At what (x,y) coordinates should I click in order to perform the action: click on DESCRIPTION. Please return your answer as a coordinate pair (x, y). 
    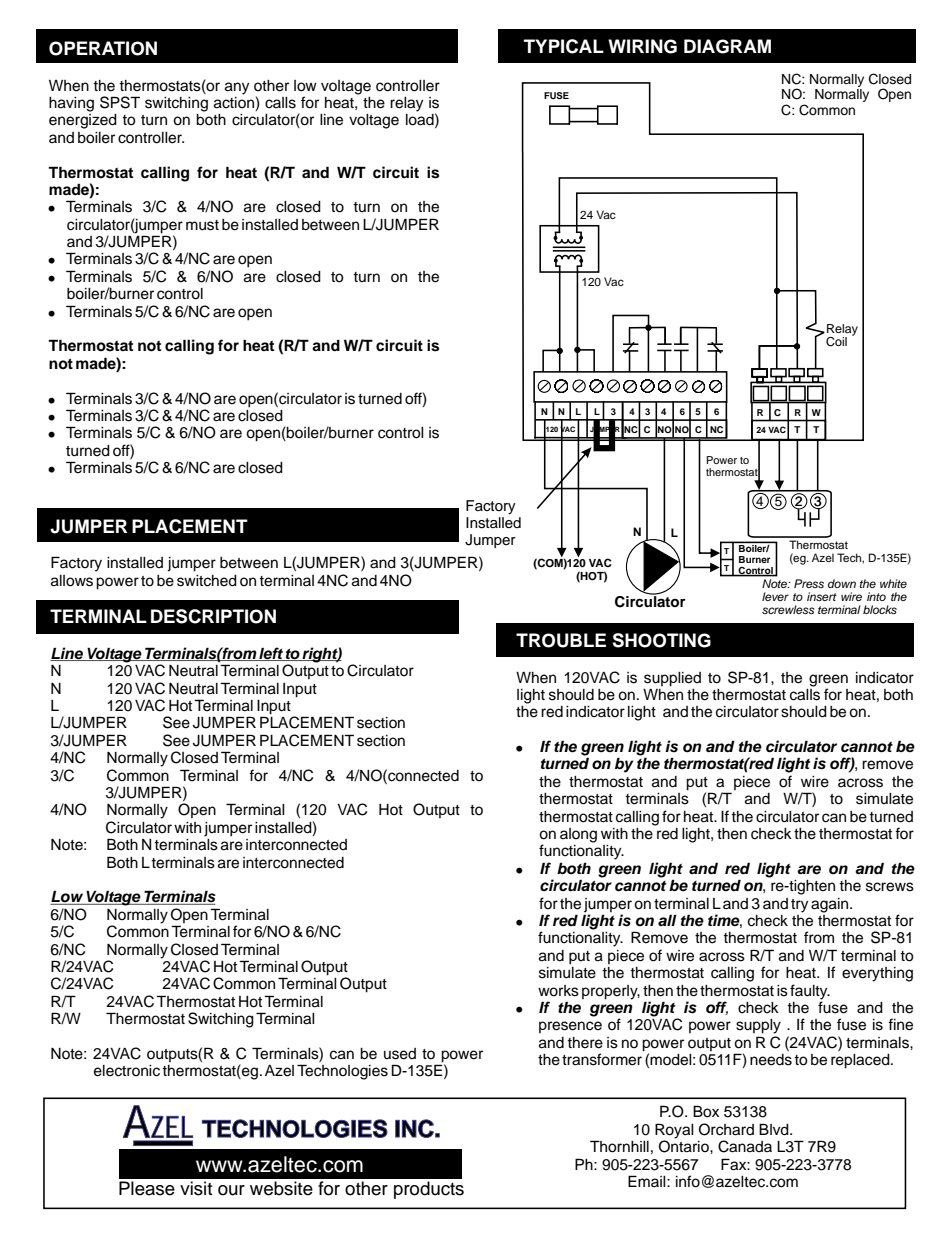
    Looking at the image, I should click on (213, 616).
